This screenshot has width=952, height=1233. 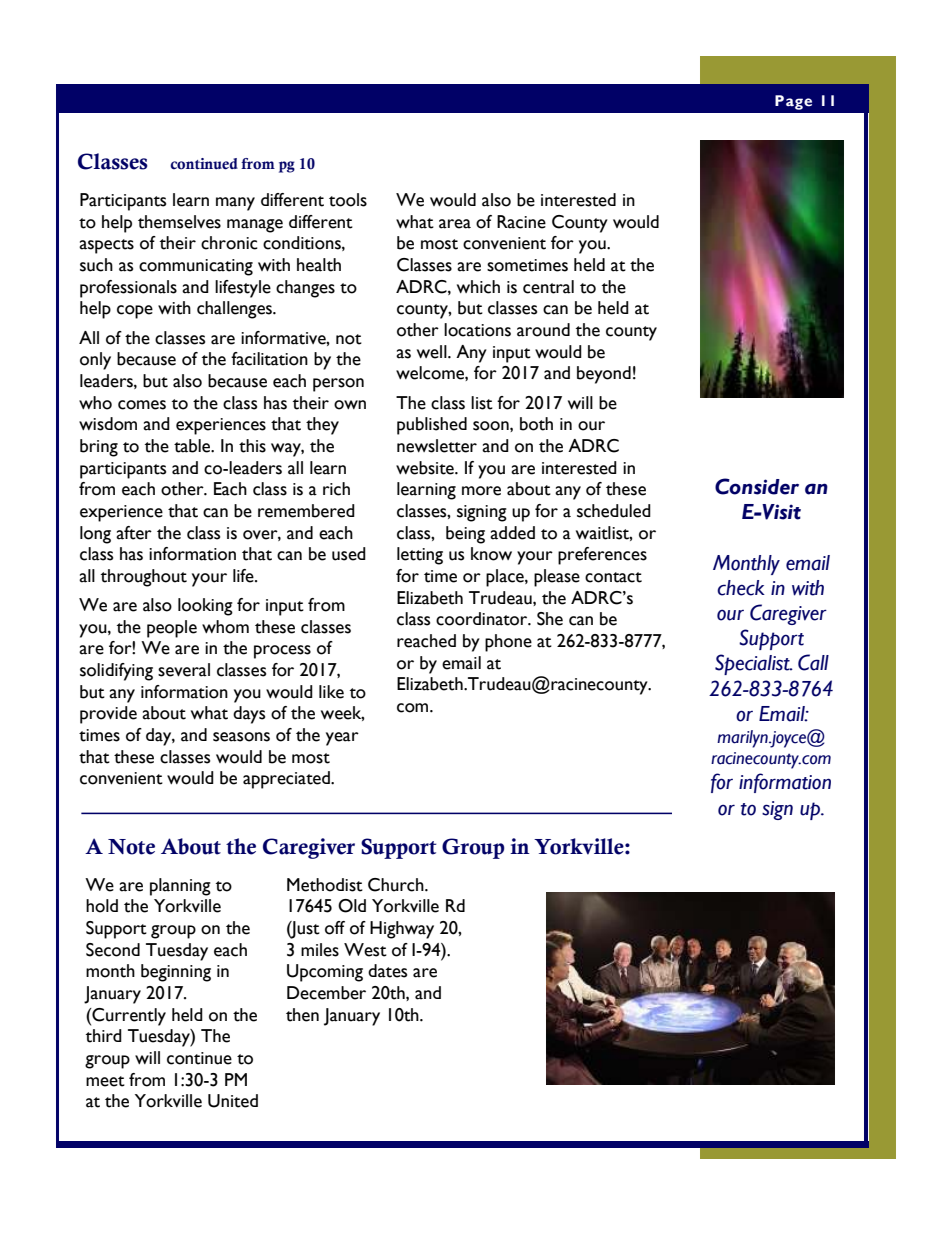 What do you see at coordinates (387, 971) in the screenshot?
I see `dates` at bounding box center [387, 971].
